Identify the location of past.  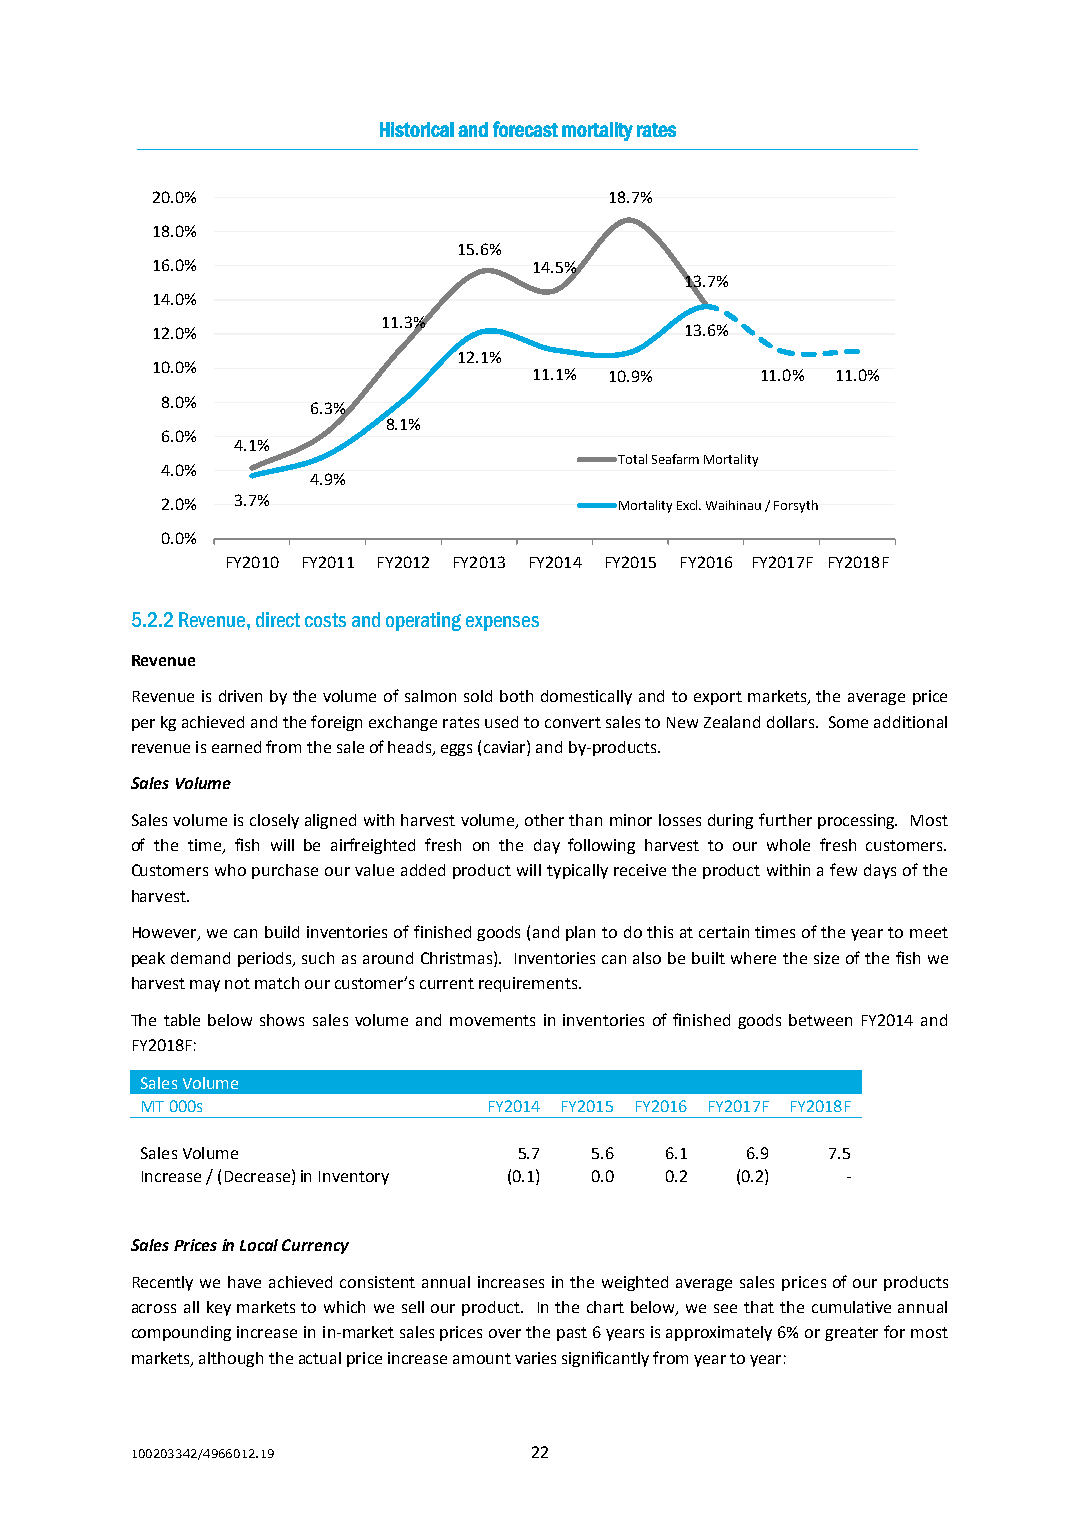
(572, 1334).
